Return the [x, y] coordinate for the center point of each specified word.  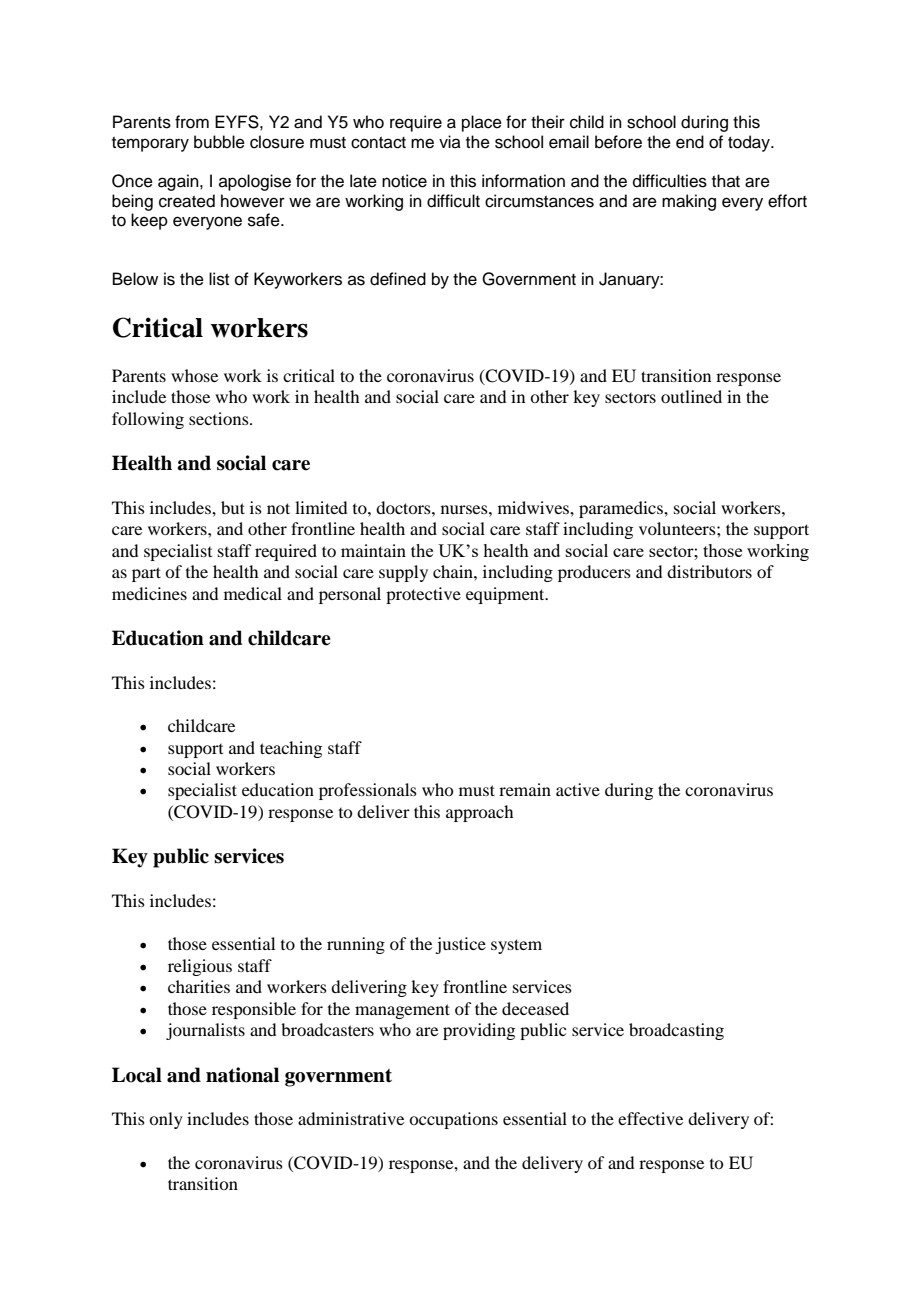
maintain [373, 550]
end [690, 142]
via [450, 141]
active [578, 789]
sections [220, 418]
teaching [291, 749]
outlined [691, 396]
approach [479, 813]
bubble [219, 142]
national [242, 1075]
